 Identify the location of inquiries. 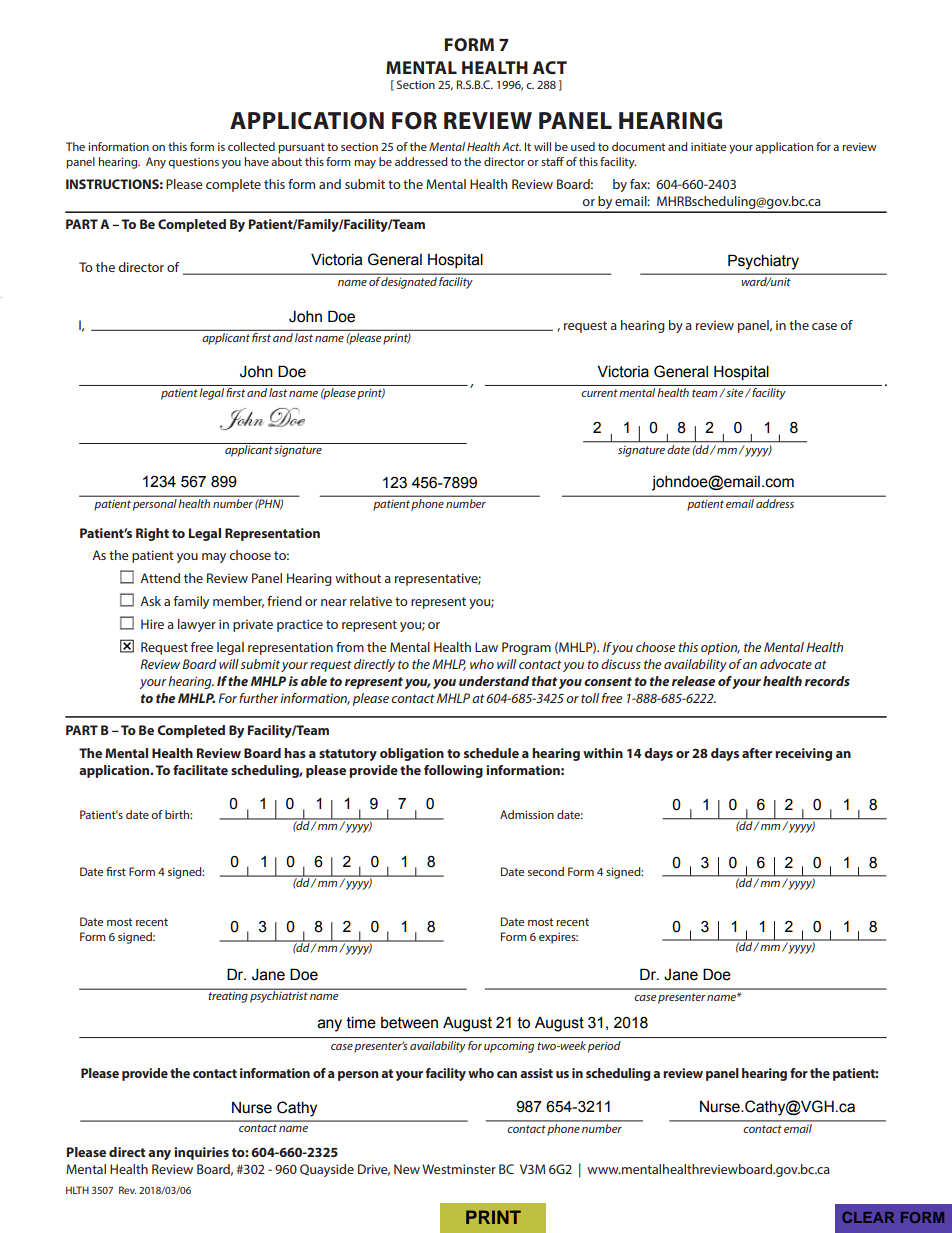
(201, 1153).
